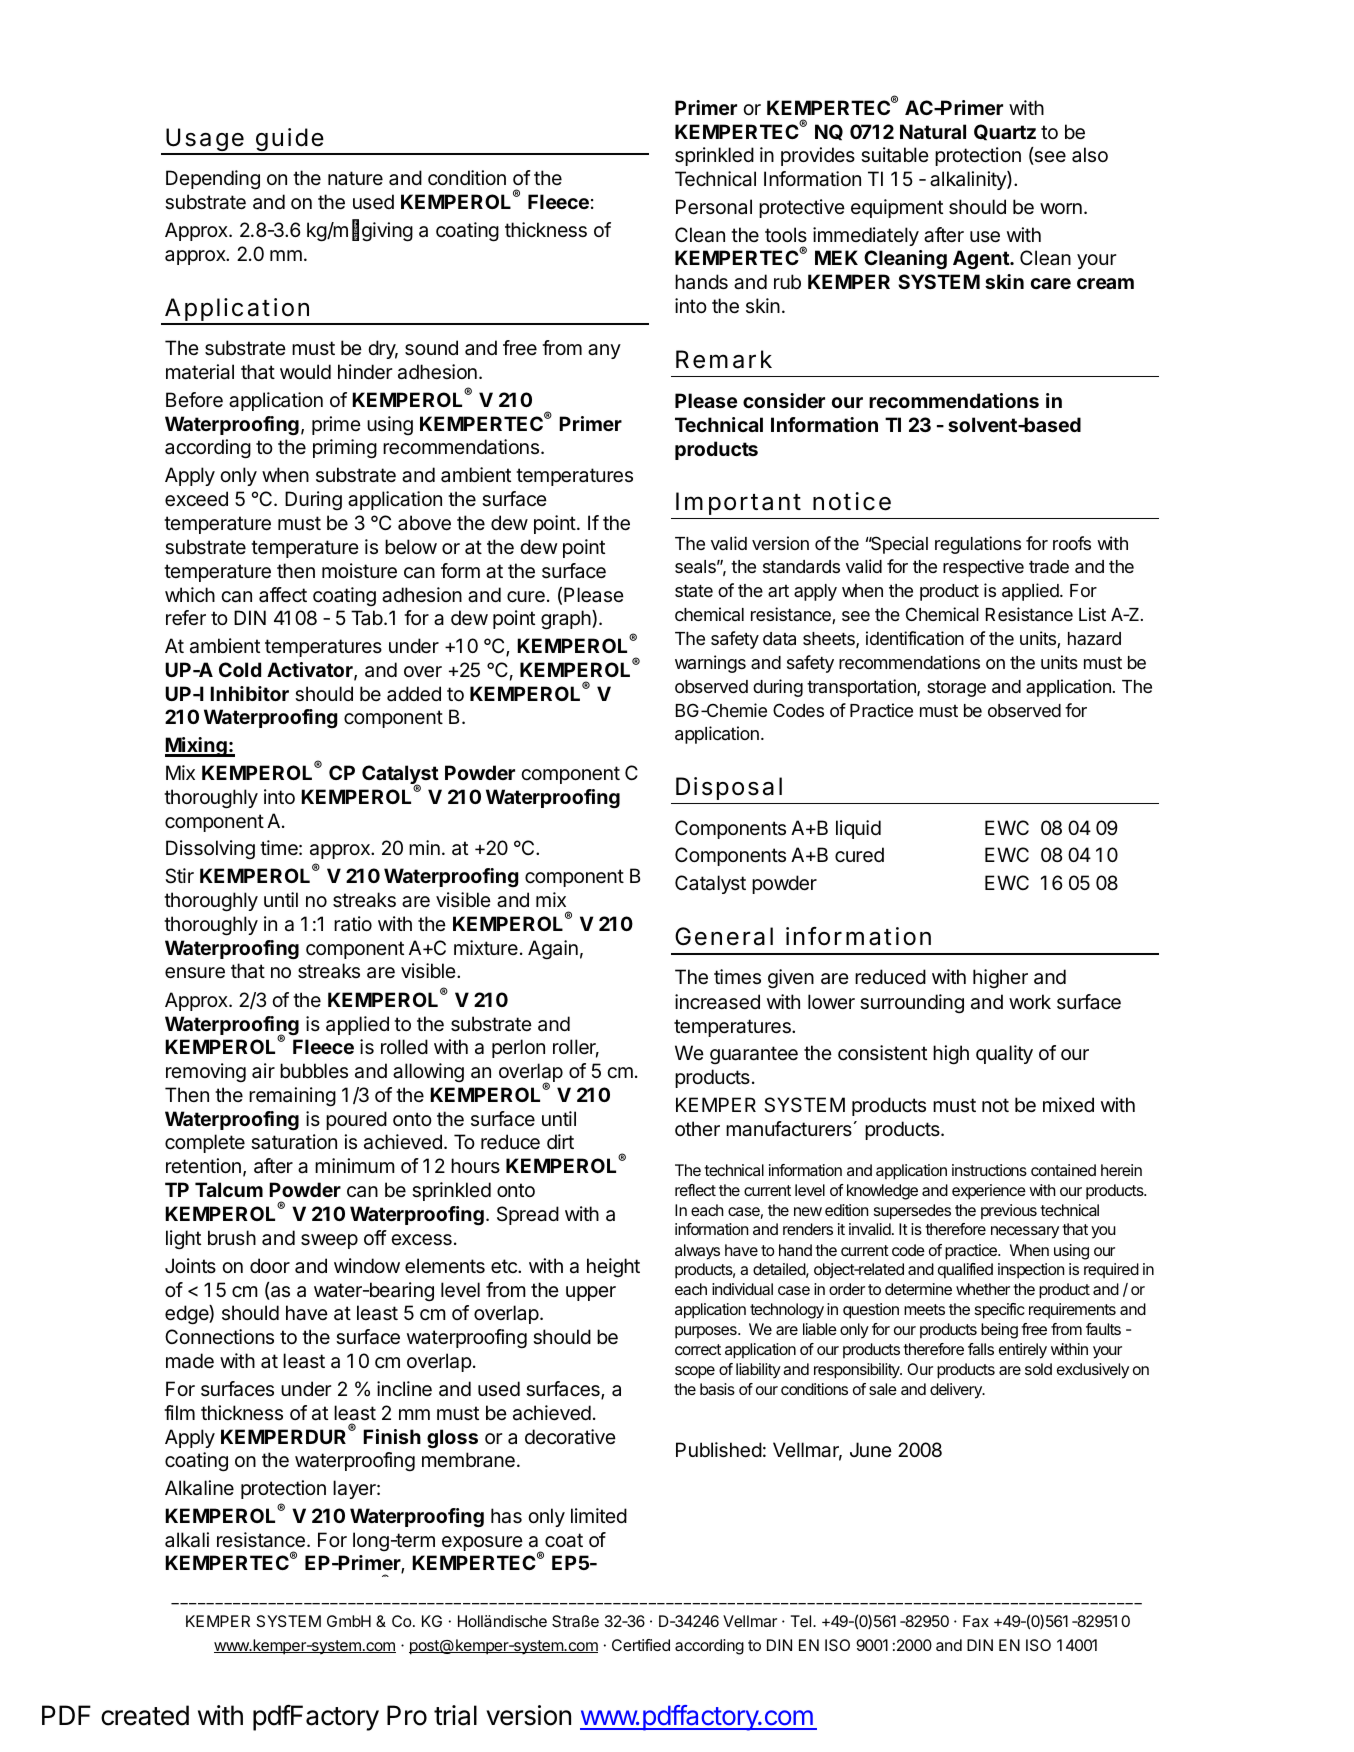 The width and height of the screenshot is (1354, 1752). I want to click on regulations, so click(978, 545).
